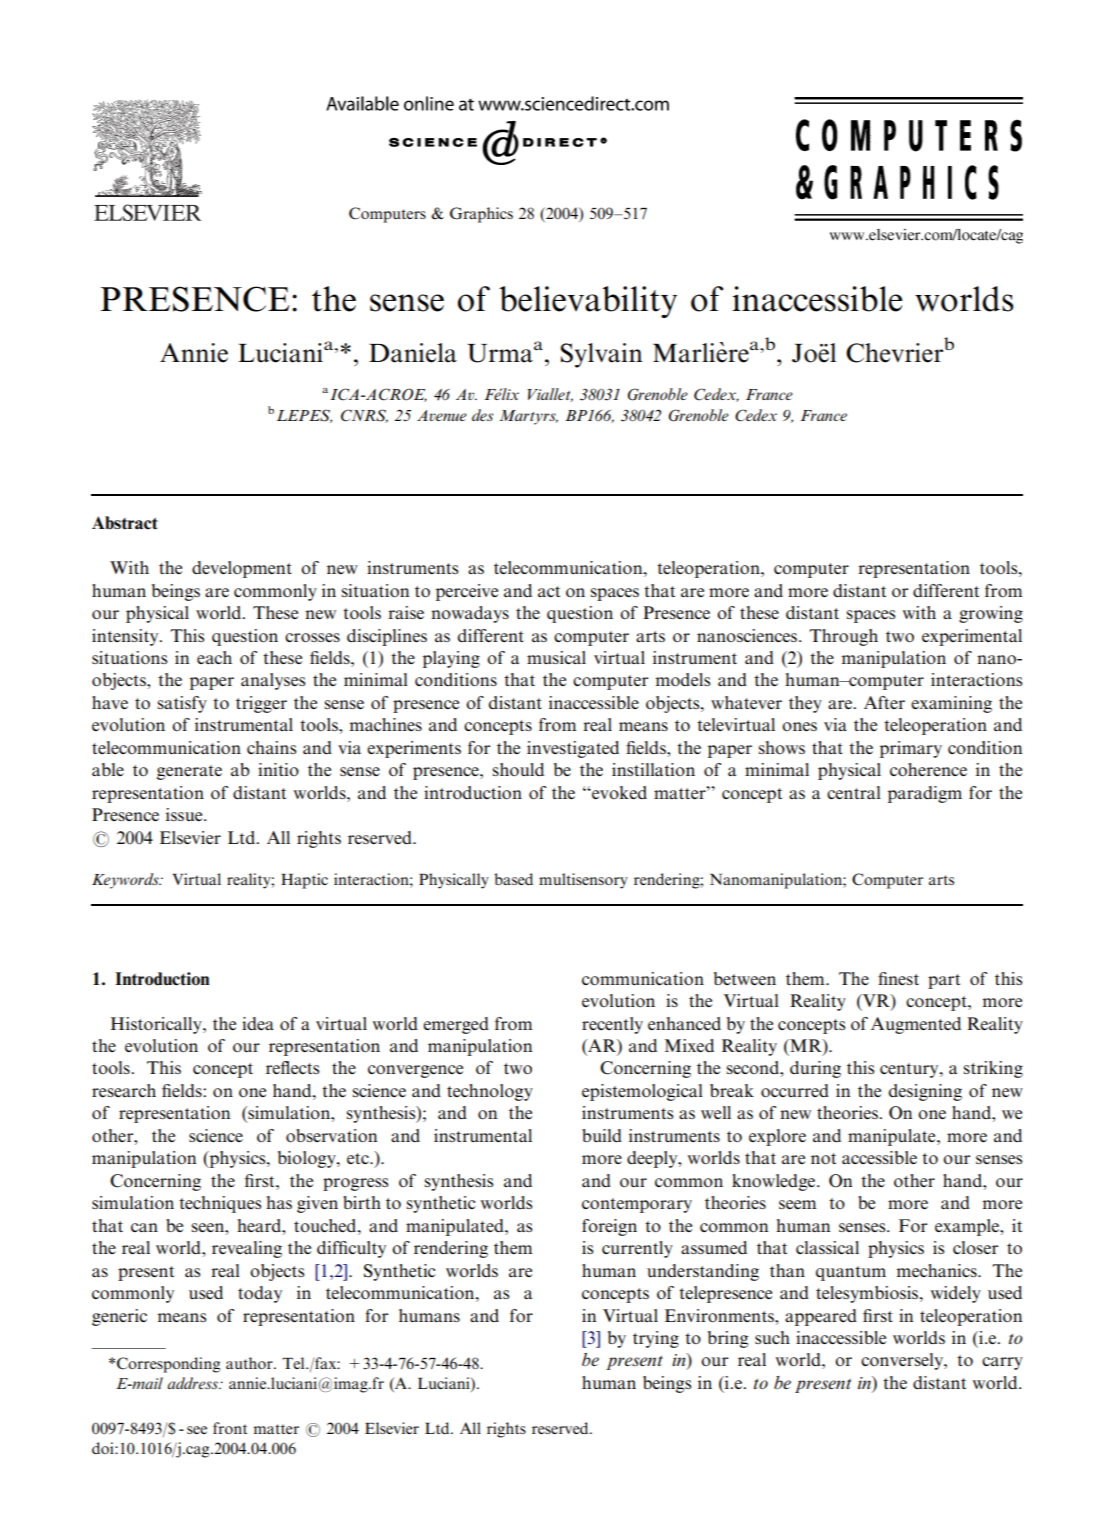 The width and height of the screenshot is (1115, 1521). What do you see at coordinates (588, 302) in the screenshot?
I see `believability` at bounding box center [588, 302].
